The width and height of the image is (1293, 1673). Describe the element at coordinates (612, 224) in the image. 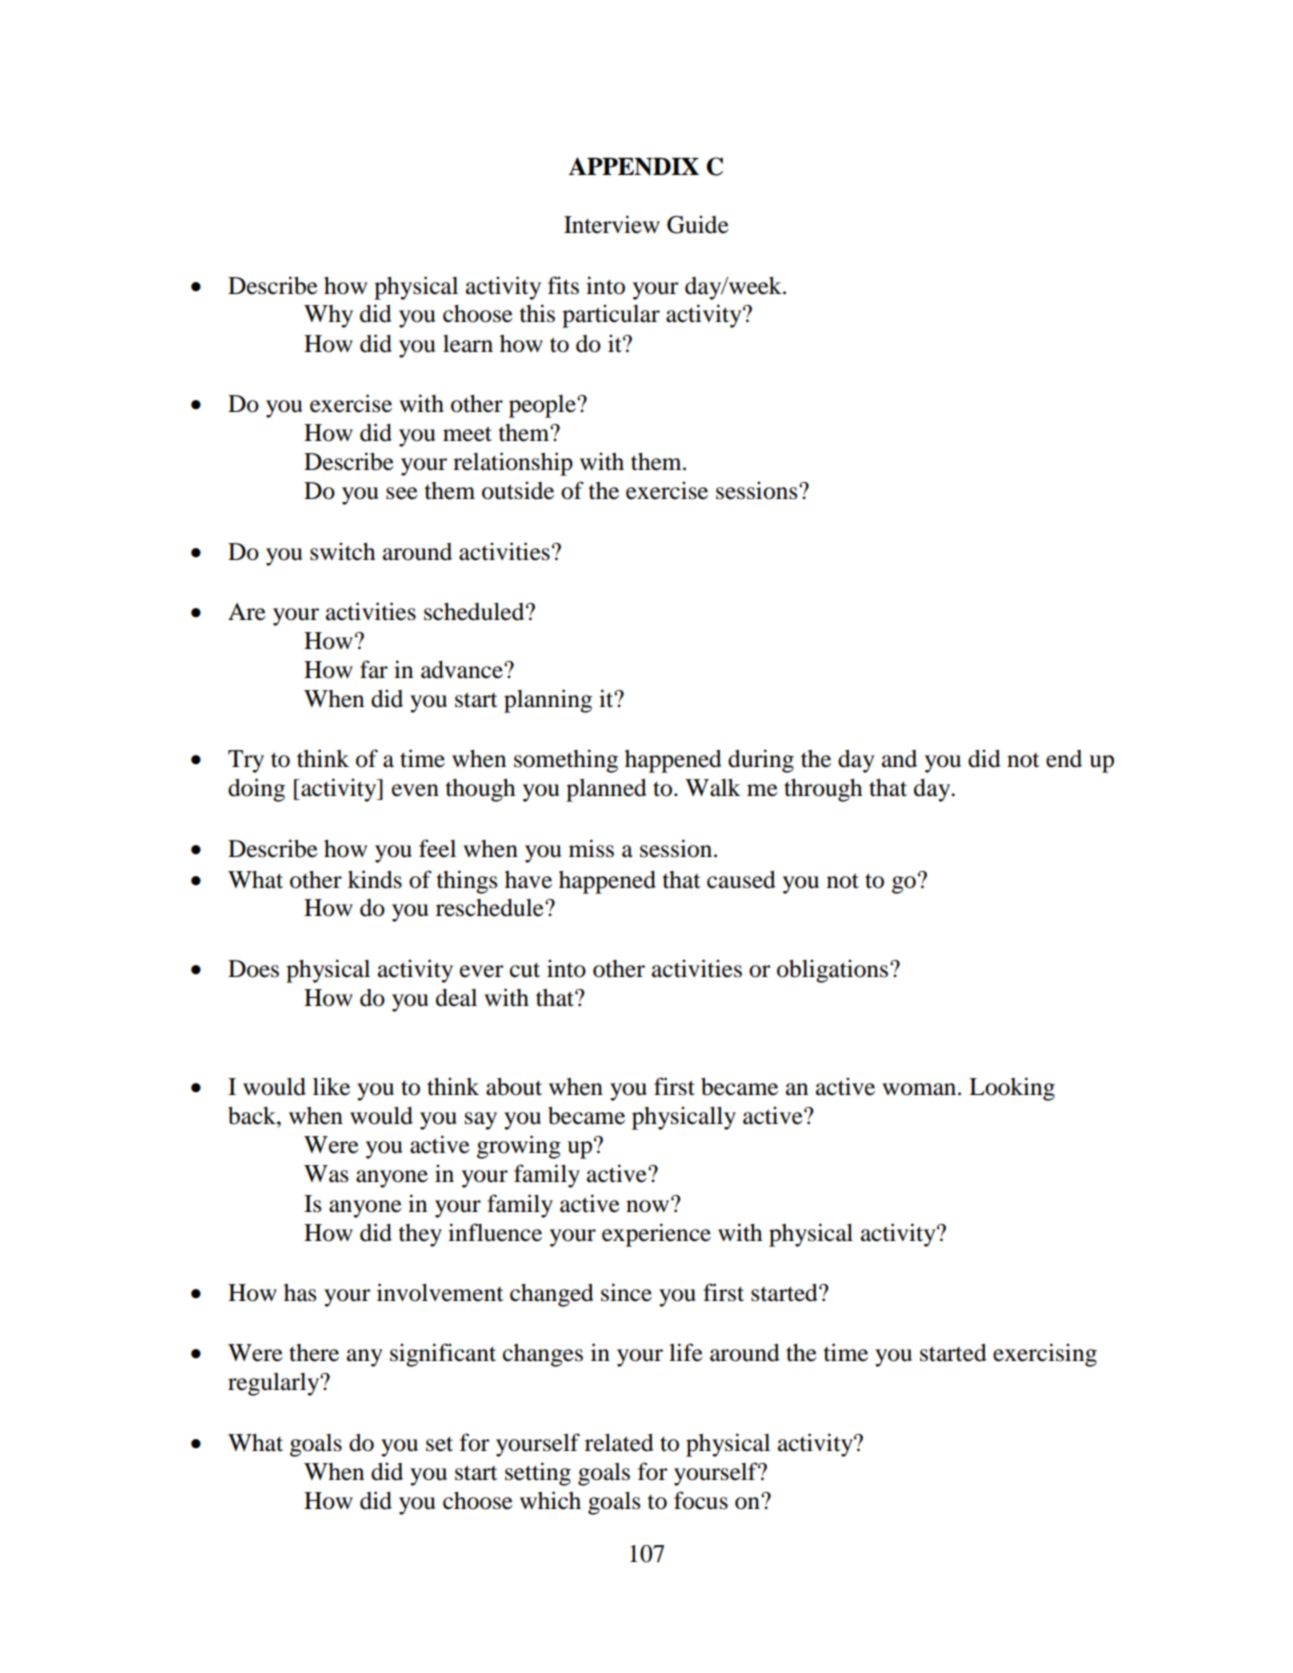

I see `Interview` at that location.
